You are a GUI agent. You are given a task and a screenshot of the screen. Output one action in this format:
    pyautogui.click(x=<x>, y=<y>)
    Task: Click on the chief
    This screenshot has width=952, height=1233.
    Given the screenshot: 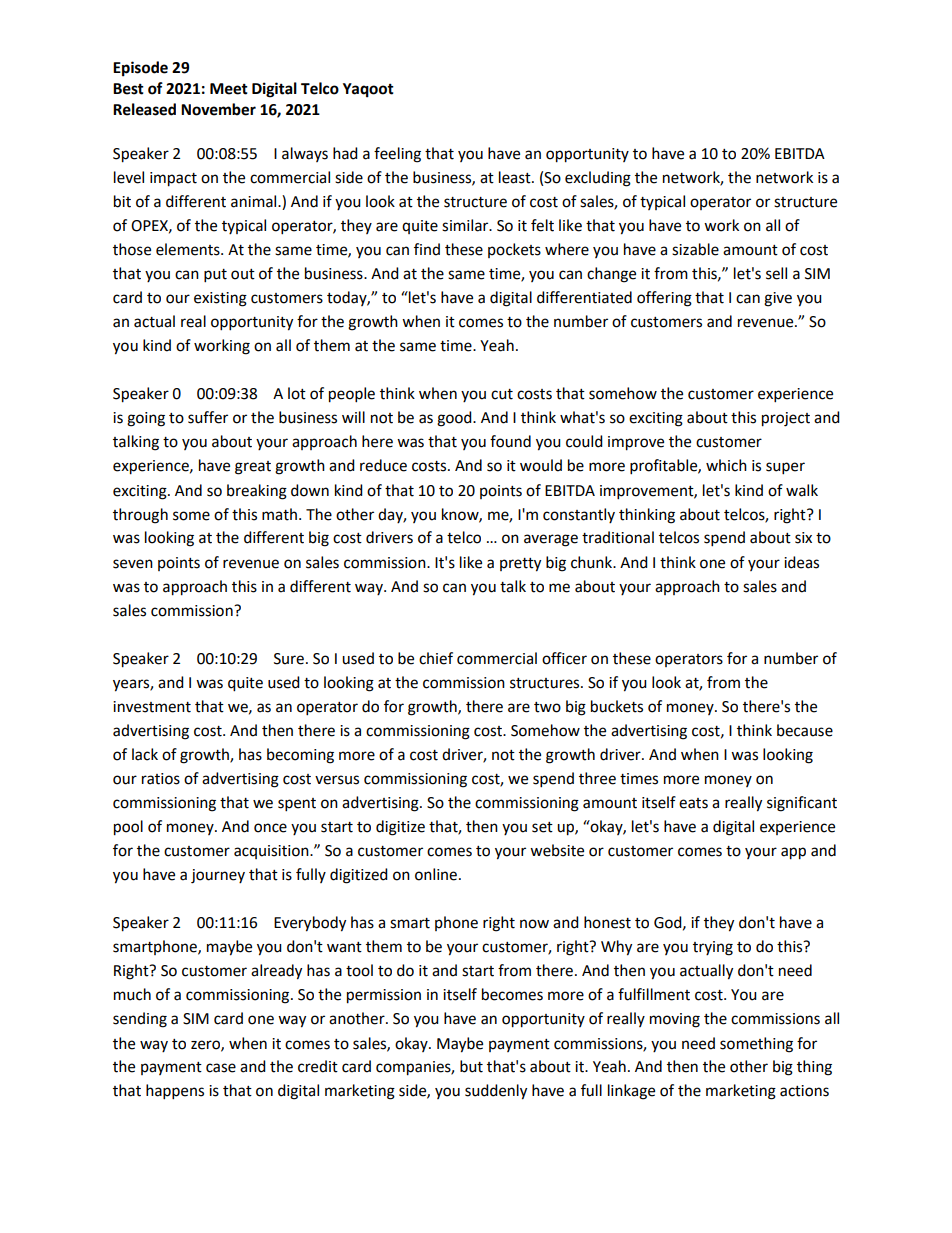 What is the action you would take?
    pyautogui.click(x=436, y=658)
